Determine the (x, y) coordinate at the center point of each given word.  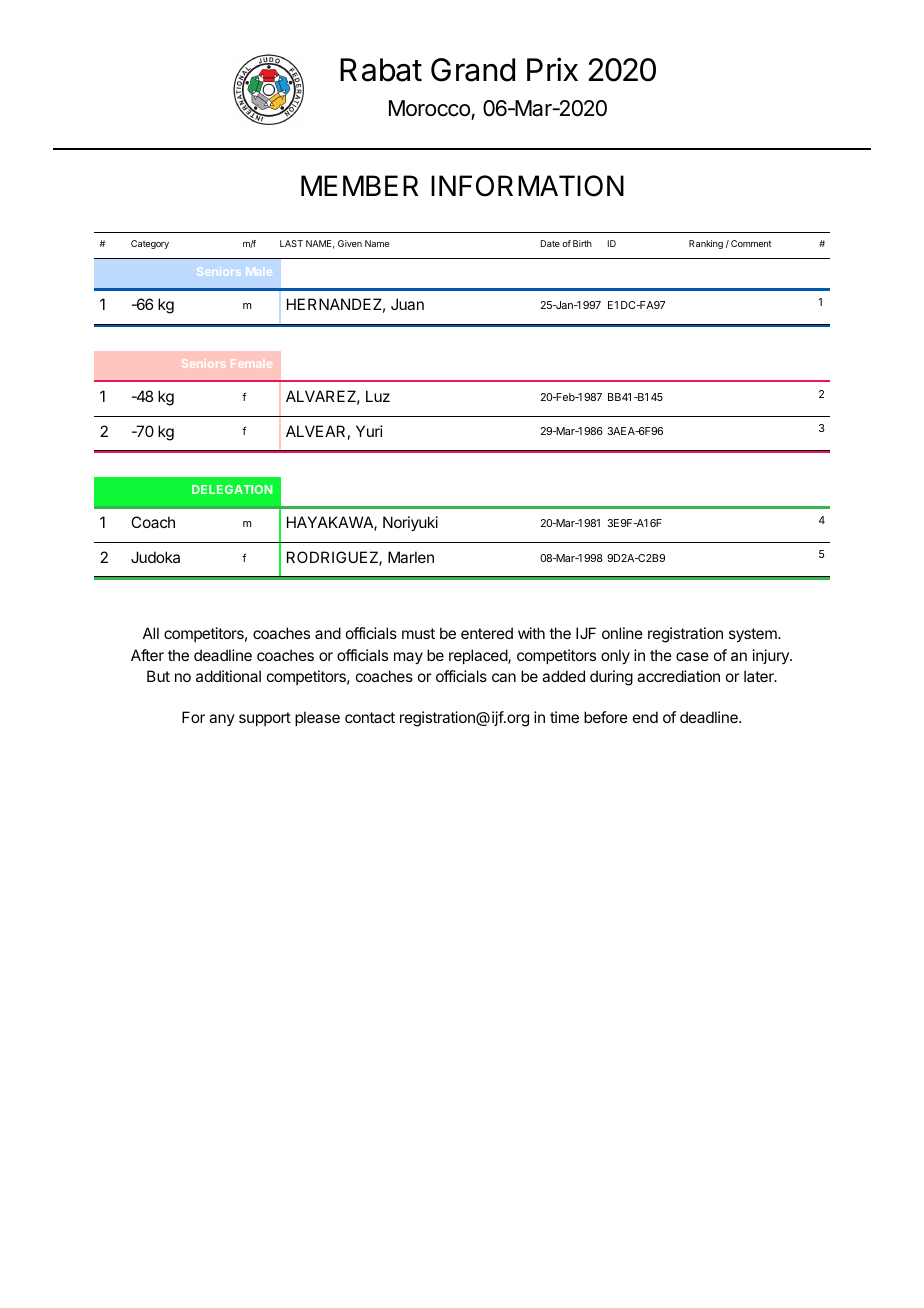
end (645, 717)
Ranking (706, 244)
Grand (473, 70)
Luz (378, 396)
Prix (552, 69)
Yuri (369, 431)
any (222, 720)
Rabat (381, 70)
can (504, 677)
